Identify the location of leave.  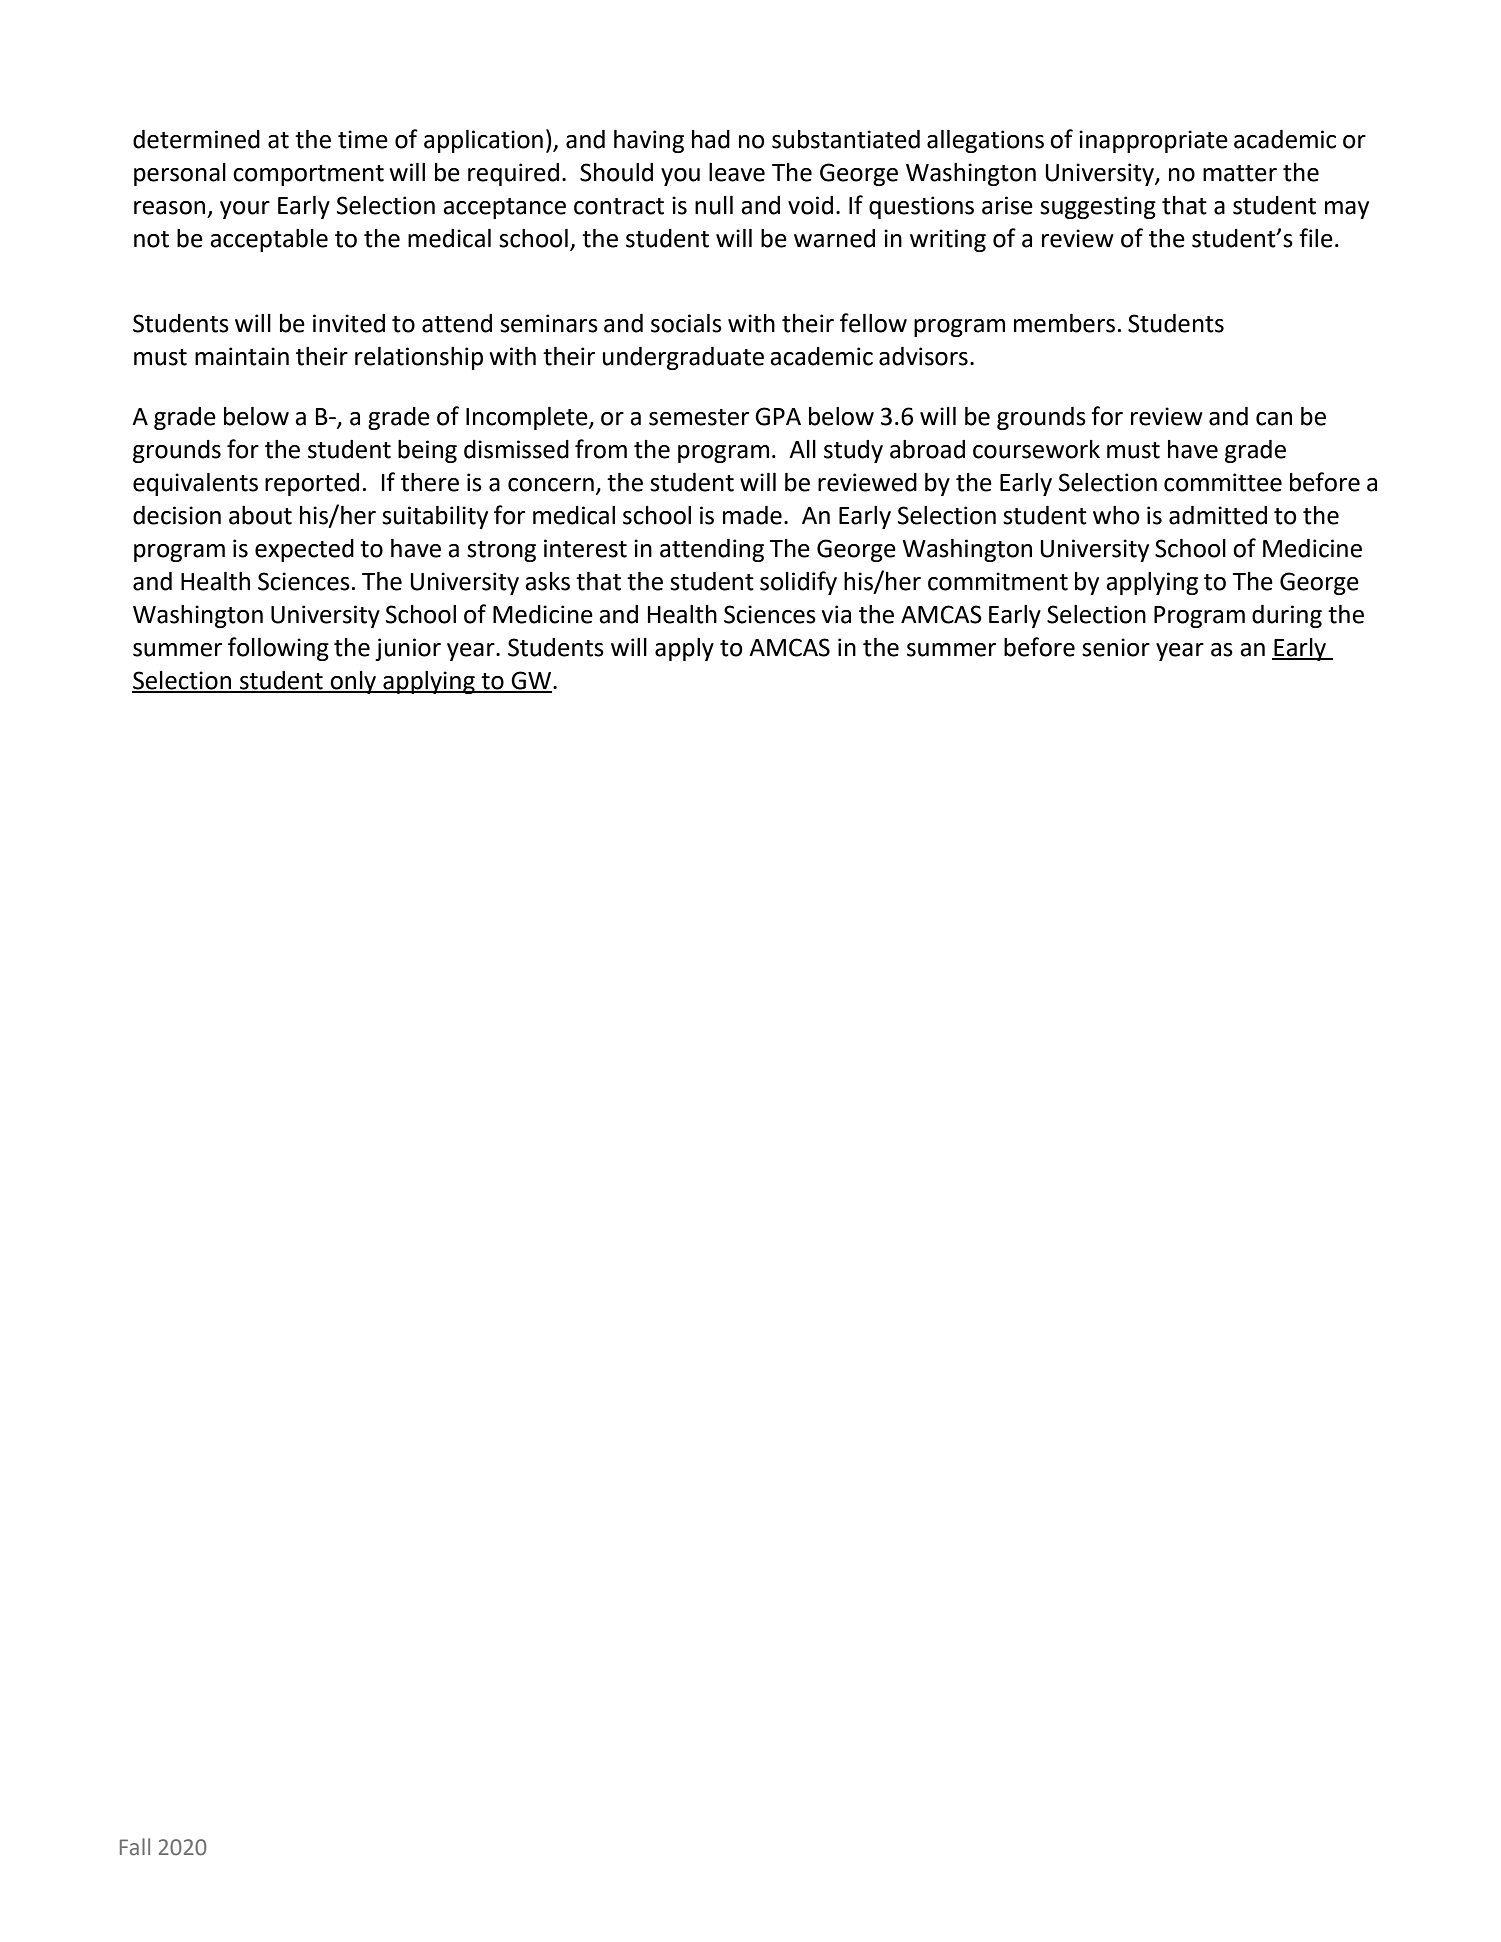
(737, 172).
